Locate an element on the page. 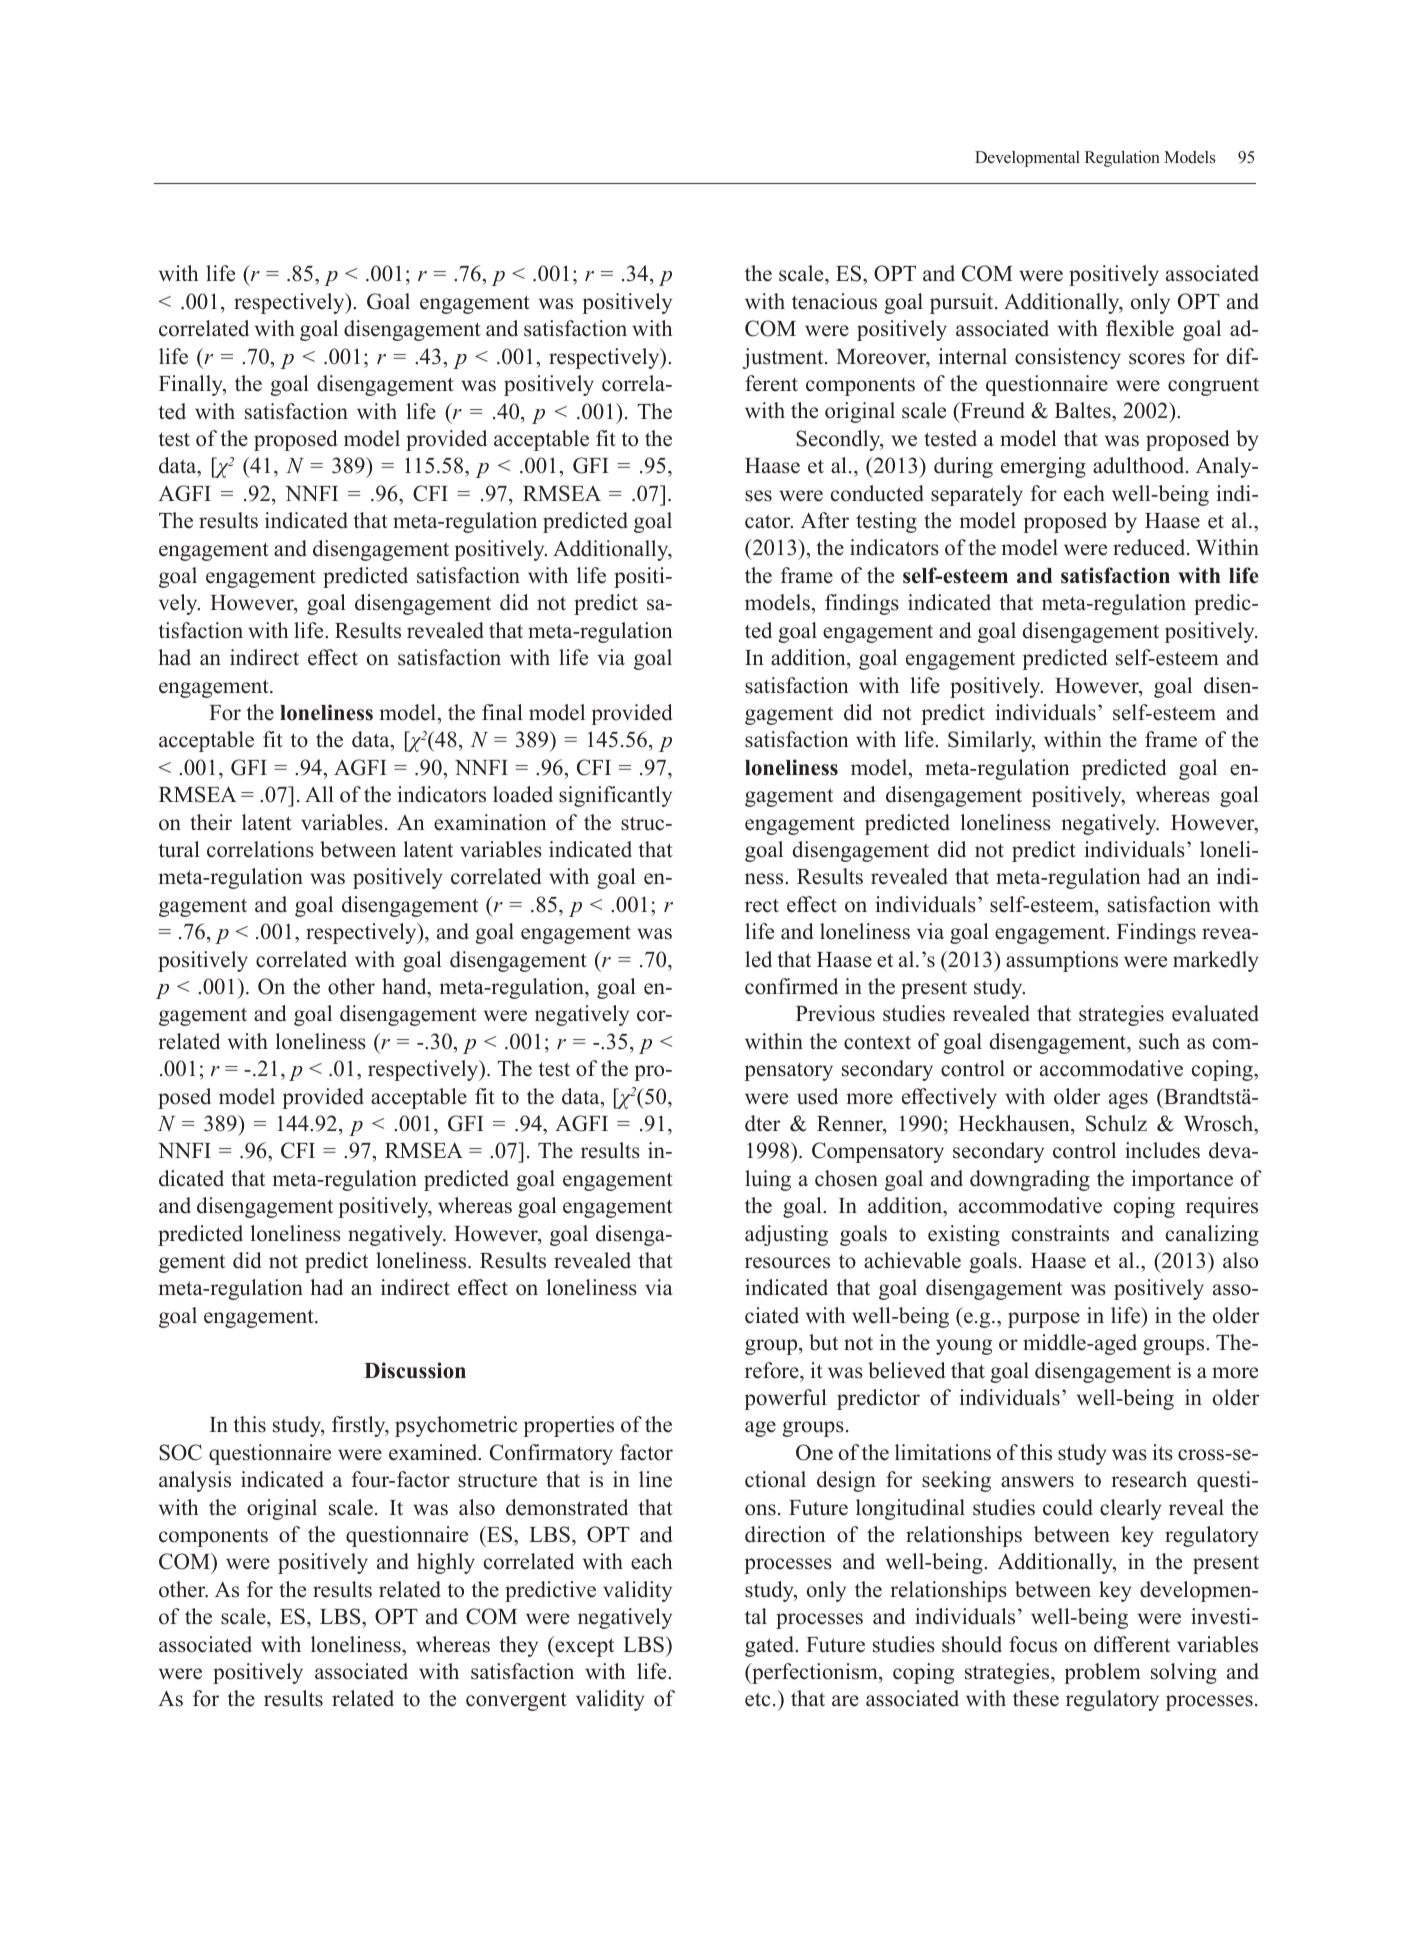 This page has height=1942, width=1403. consistency is located at coordinates (1068, 358).
